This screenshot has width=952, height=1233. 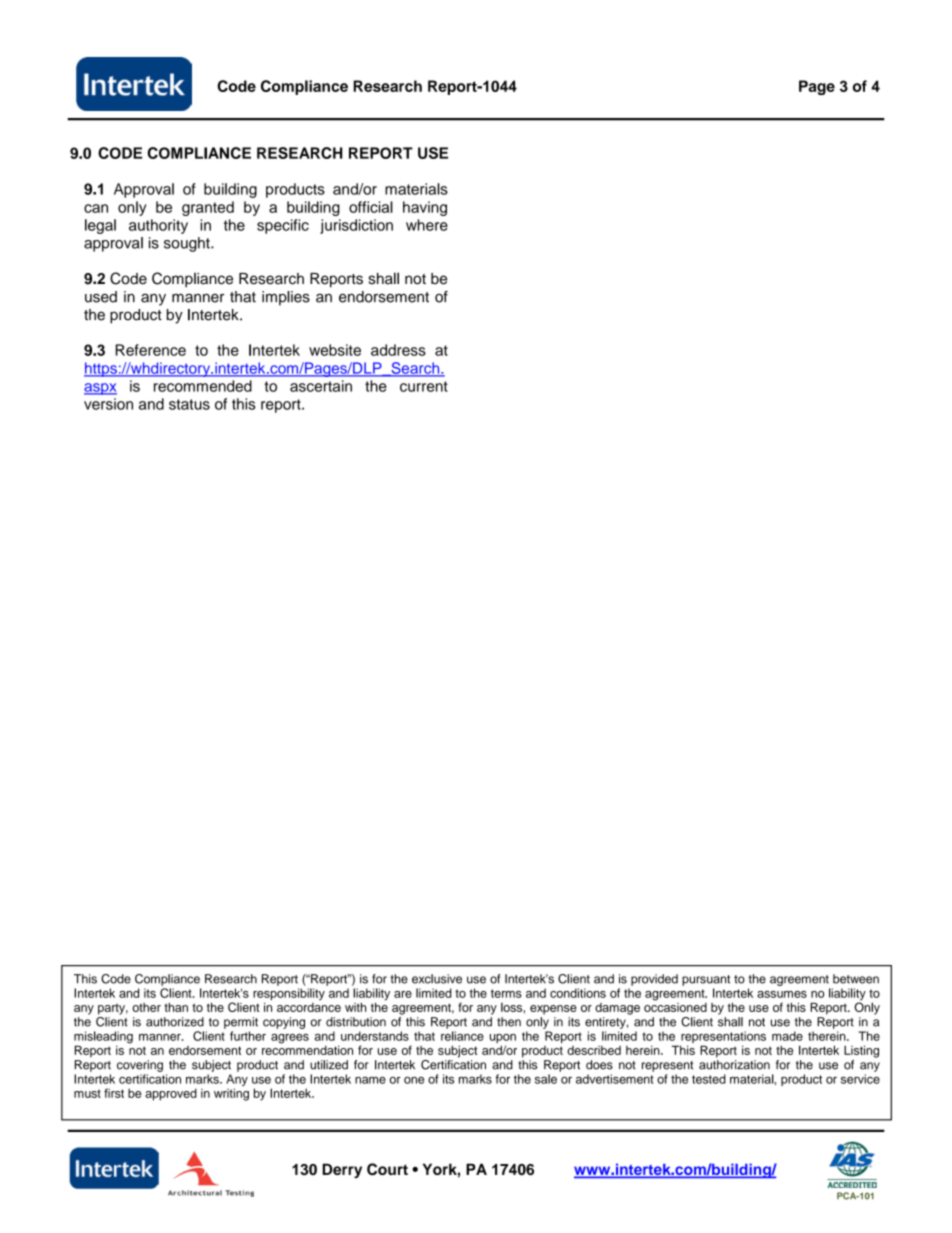 What do you see at coordinates (189, 404) in the screenshot?
I see `status` at bounding box center [189, 404].
